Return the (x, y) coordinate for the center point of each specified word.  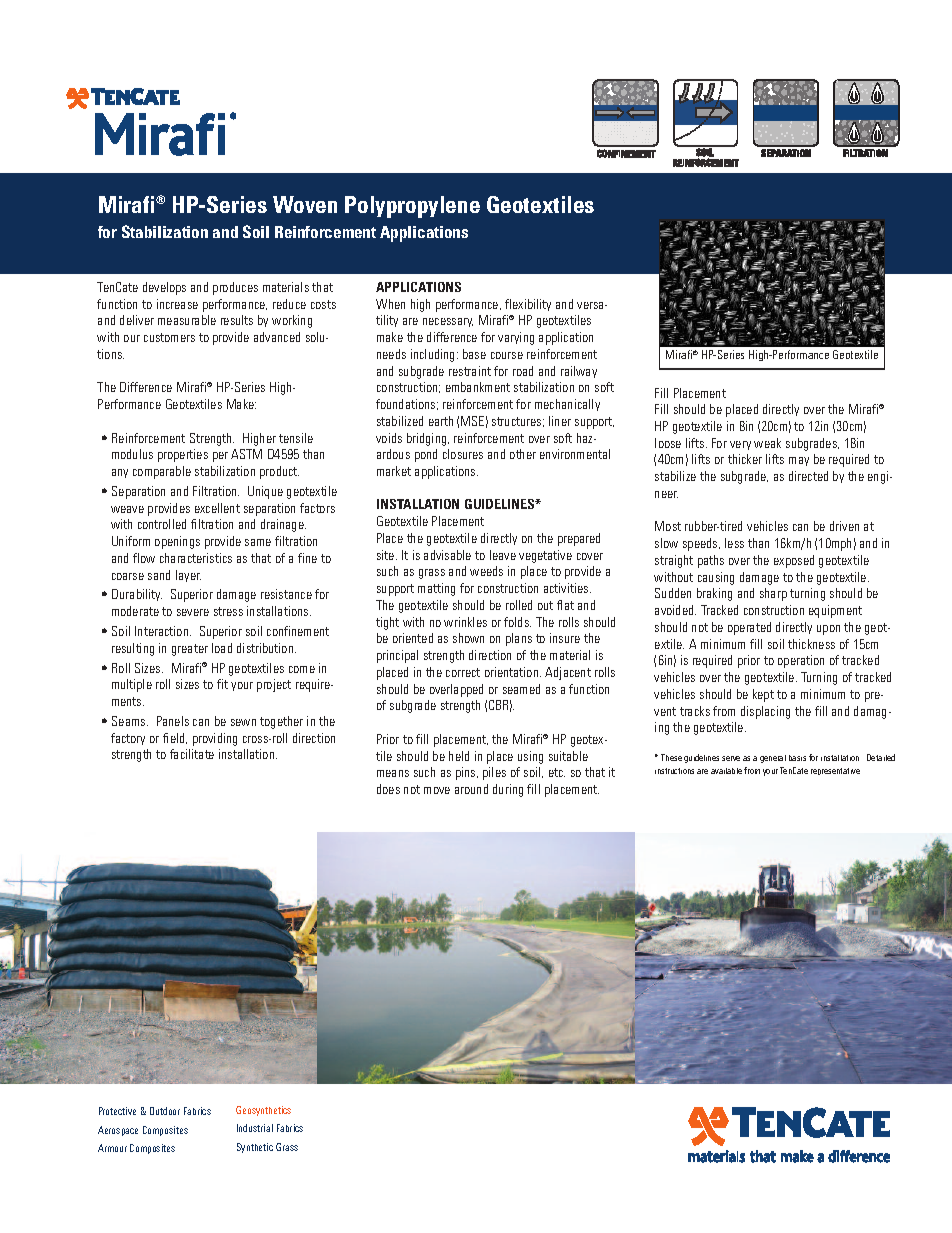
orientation (513, 672)
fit (222, 684)
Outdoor (165, 1111)
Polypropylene (412, 207)
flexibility (528, 305)
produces (235, 288)
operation (801, 661)
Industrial (255, 1128)
